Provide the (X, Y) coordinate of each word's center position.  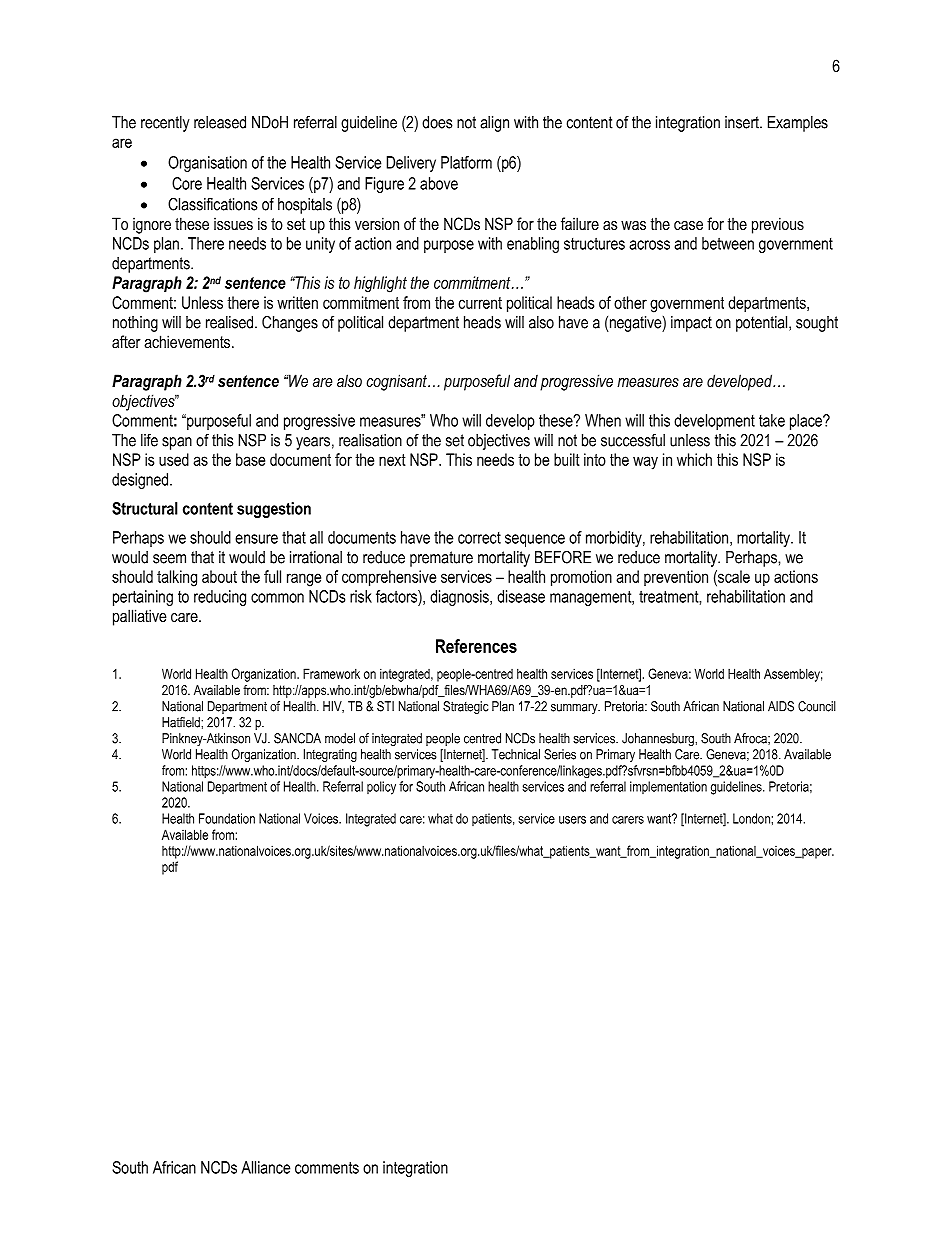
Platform (466, 162)
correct (479, 538)
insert (743, 122)
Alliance (265, 1167)
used (174, 459)
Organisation (207, 164)
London (751, 818)
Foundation (227, 818)
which (694, 459)
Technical (516, 754)
